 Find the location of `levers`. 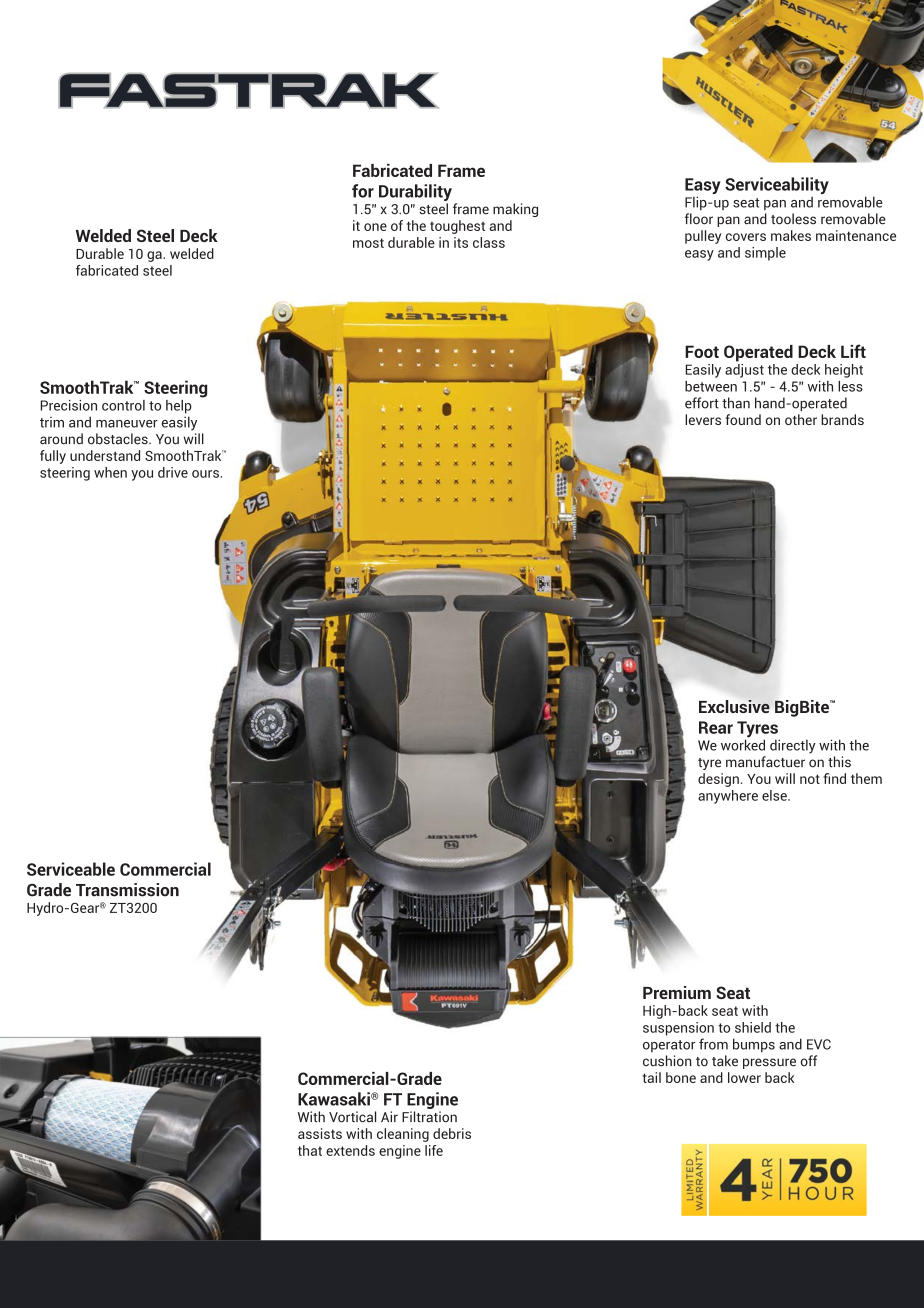

levers is located at coordinates (703, 419).
